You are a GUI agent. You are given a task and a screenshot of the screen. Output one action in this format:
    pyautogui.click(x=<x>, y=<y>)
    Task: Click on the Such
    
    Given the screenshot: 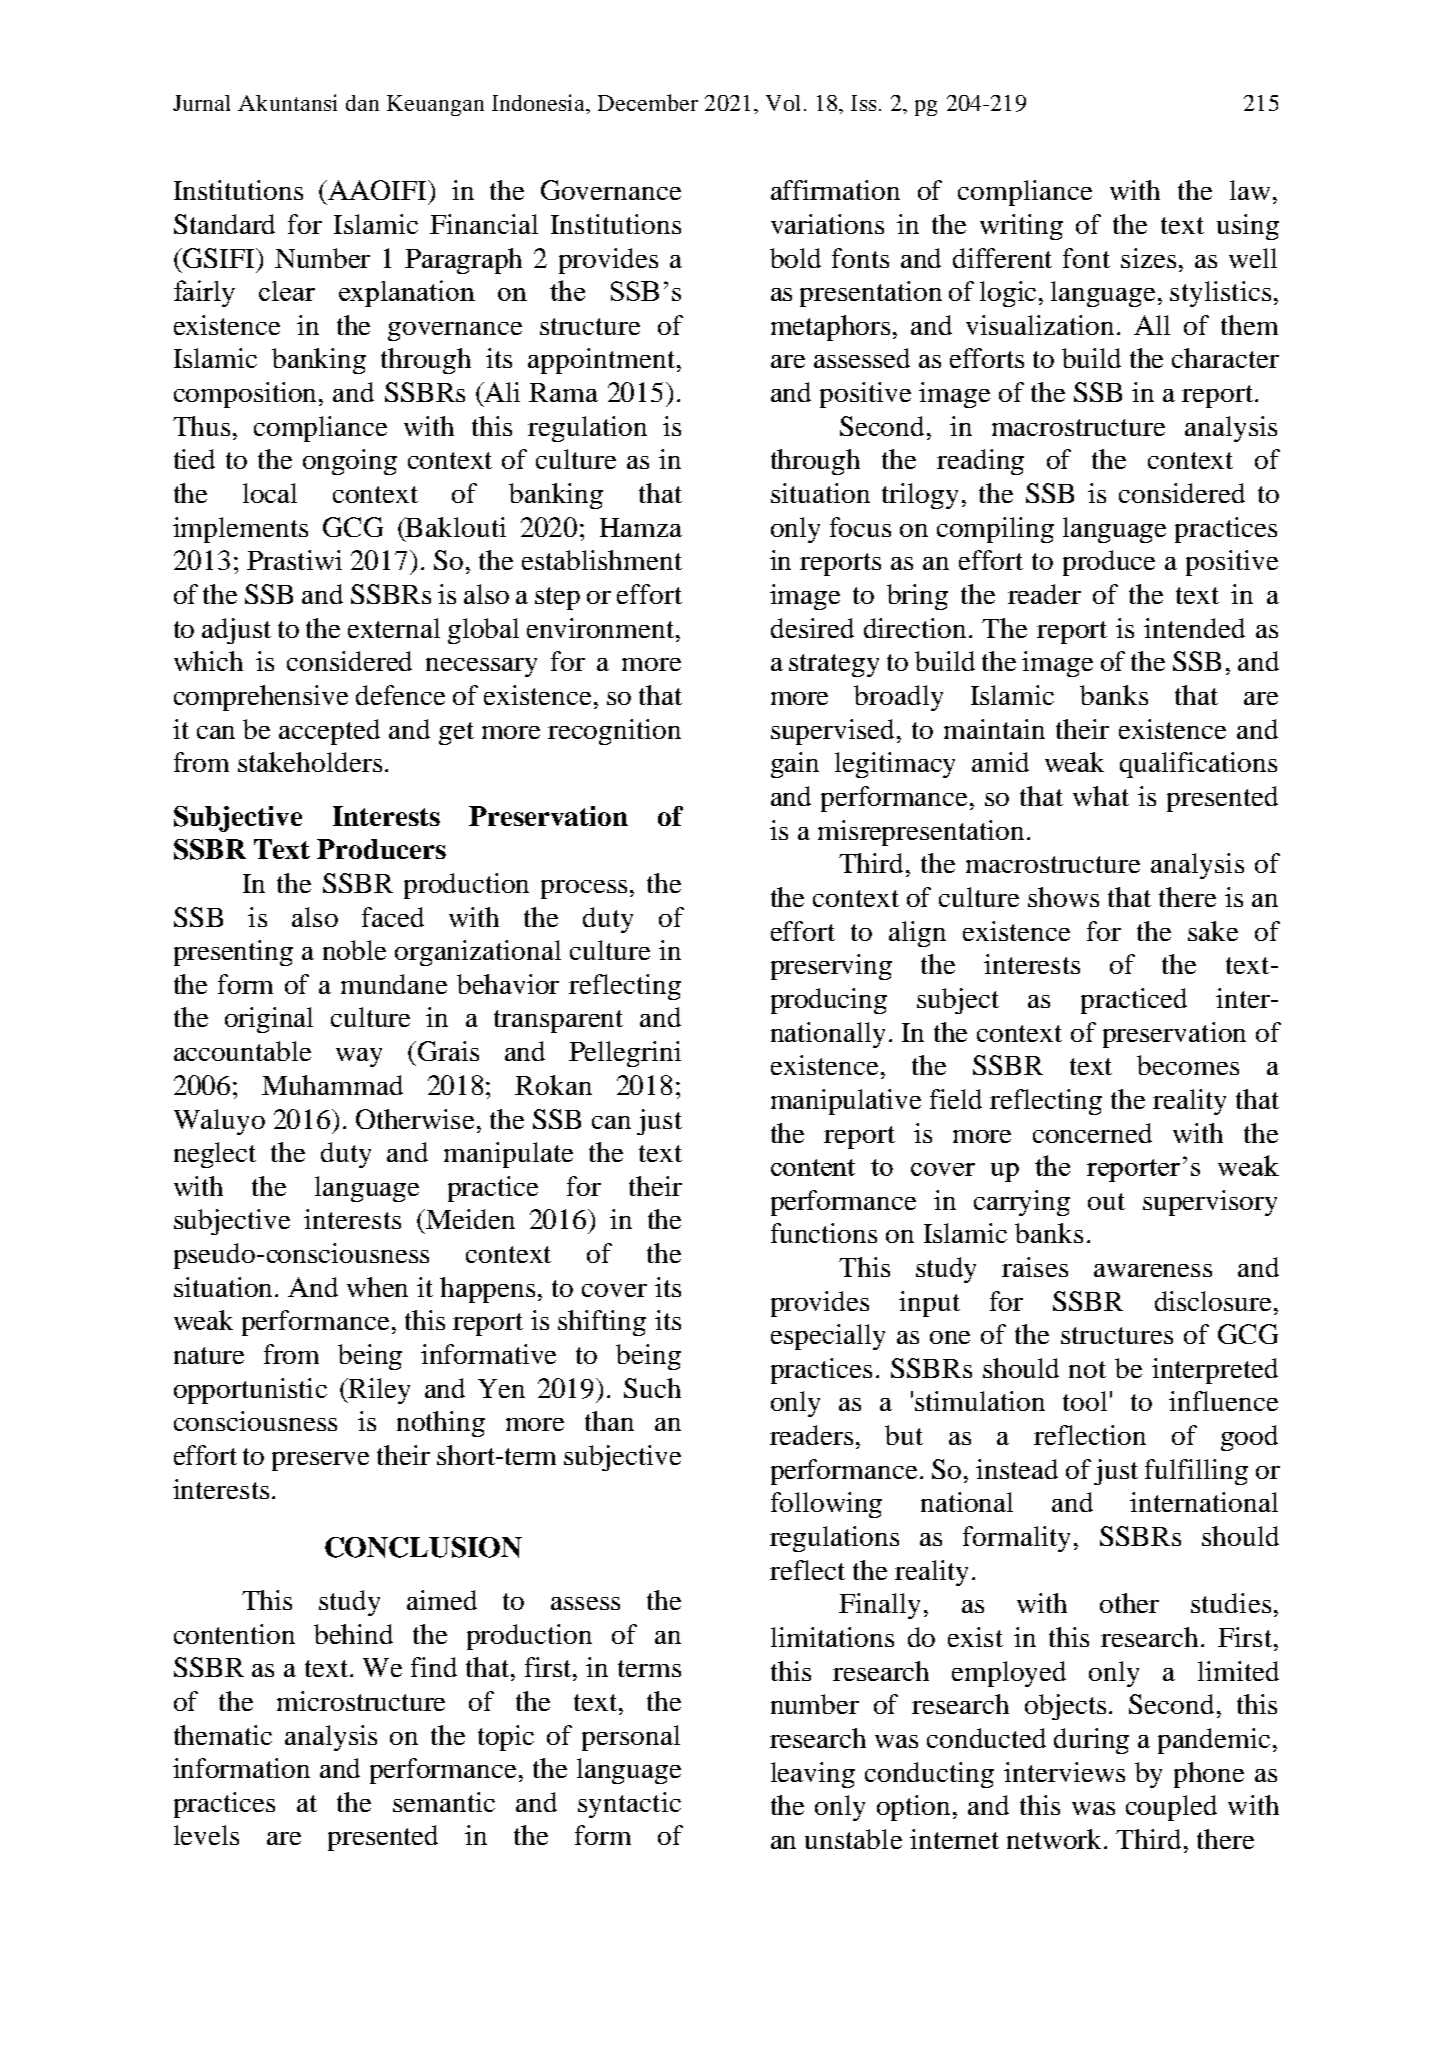 What is the action you would take?
    pyautogui.click(x=652, y=1388)
